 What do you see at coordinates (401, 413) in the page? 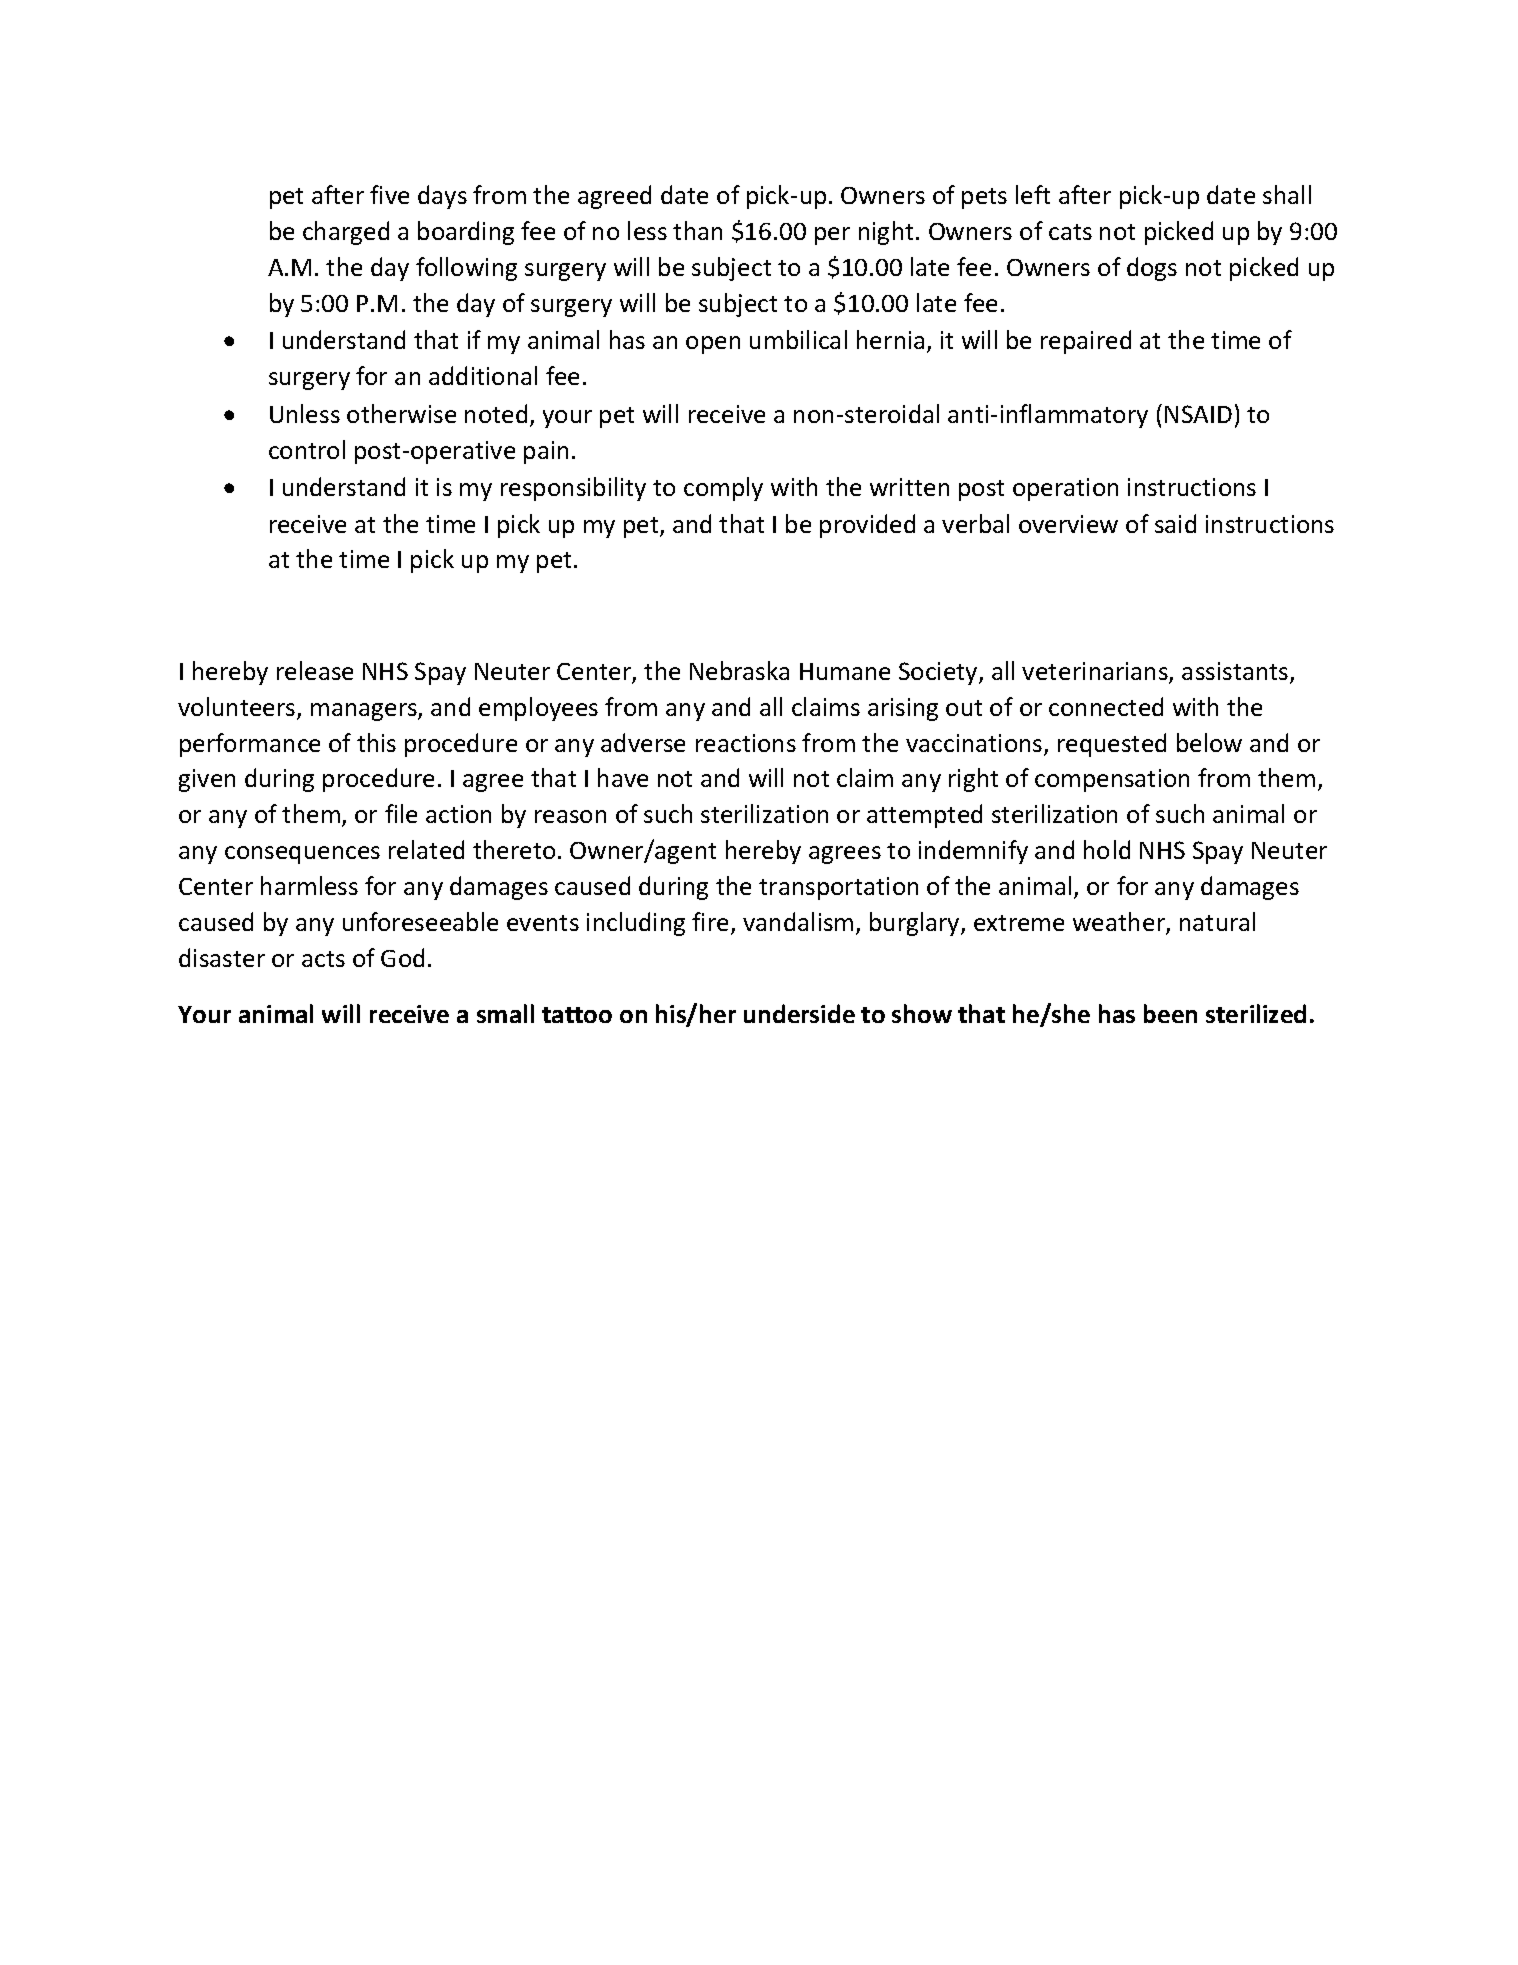
I see `otherwise` at bounding box center [401, 413].
